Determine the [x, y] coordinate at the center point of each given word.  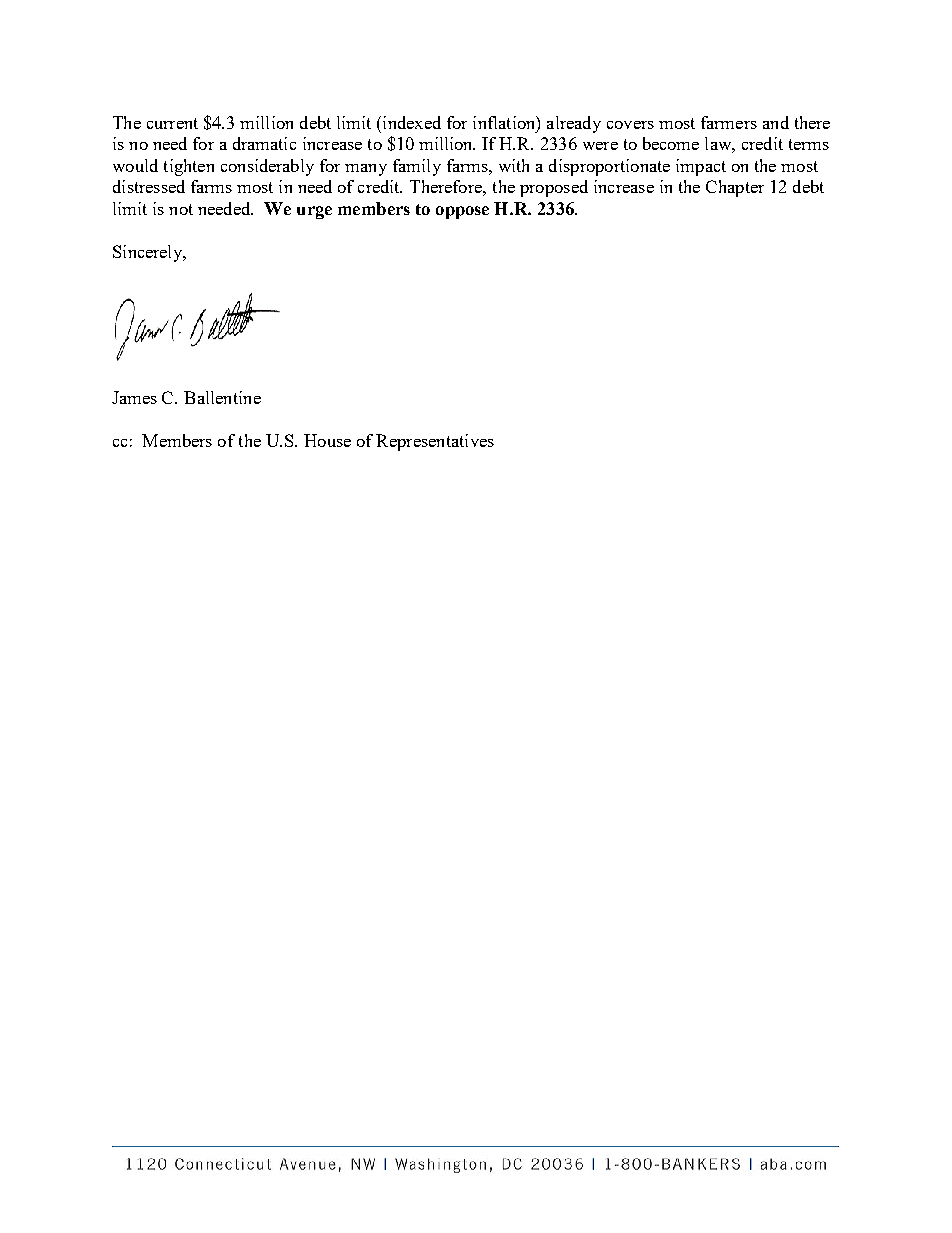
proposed [554, 188]
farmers [729, 122]
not [181, 209]
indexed [410, 122]
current [172, 123]
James [134, 397]
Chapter [735, 188]
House [327, 440]
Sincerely [149, 253]
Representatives [435, 442]
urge [314, 212]
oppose [462, 212]
